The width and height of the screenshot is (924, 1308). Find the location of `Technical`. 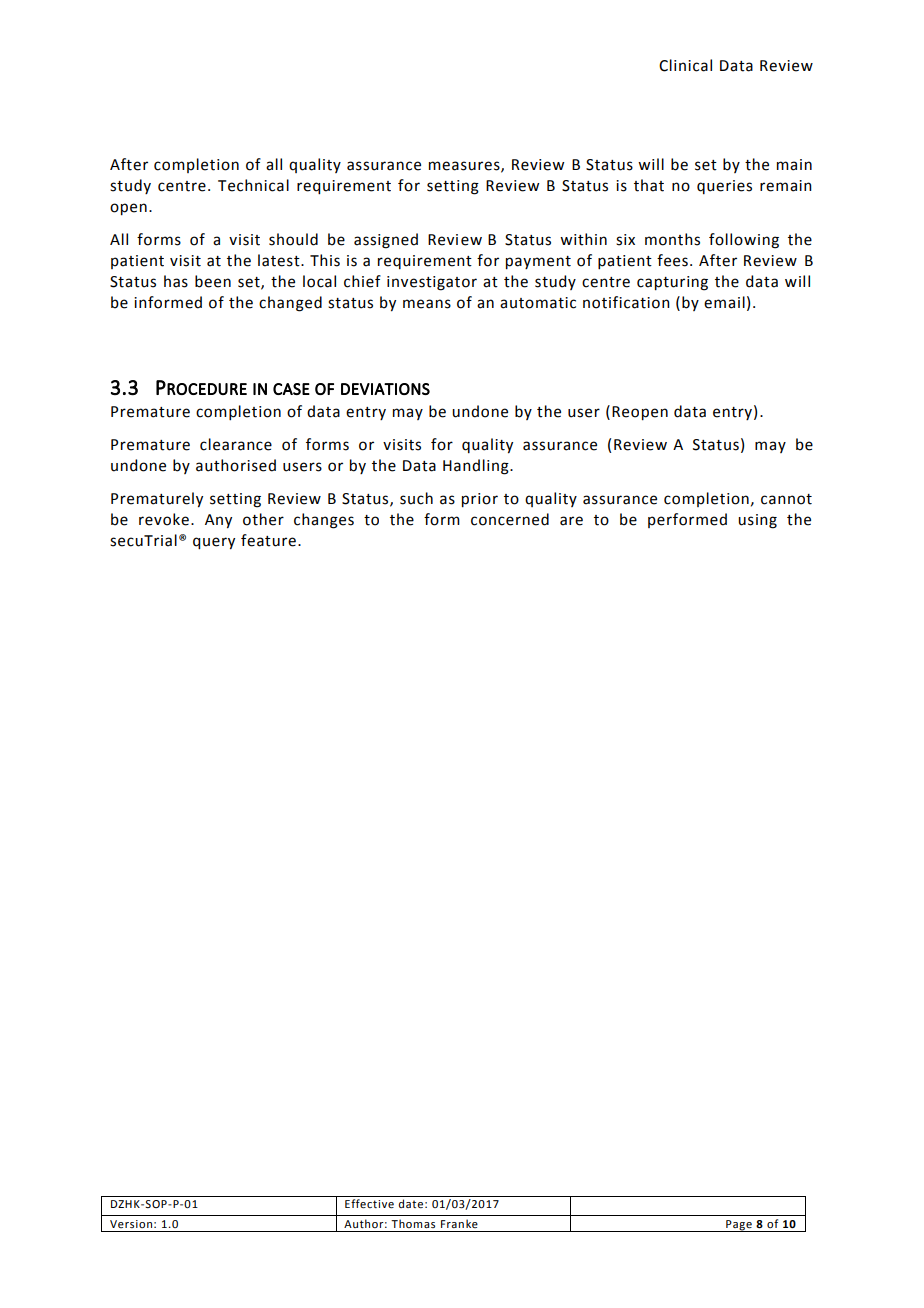

Technical is located at coordinates (253, 185).
